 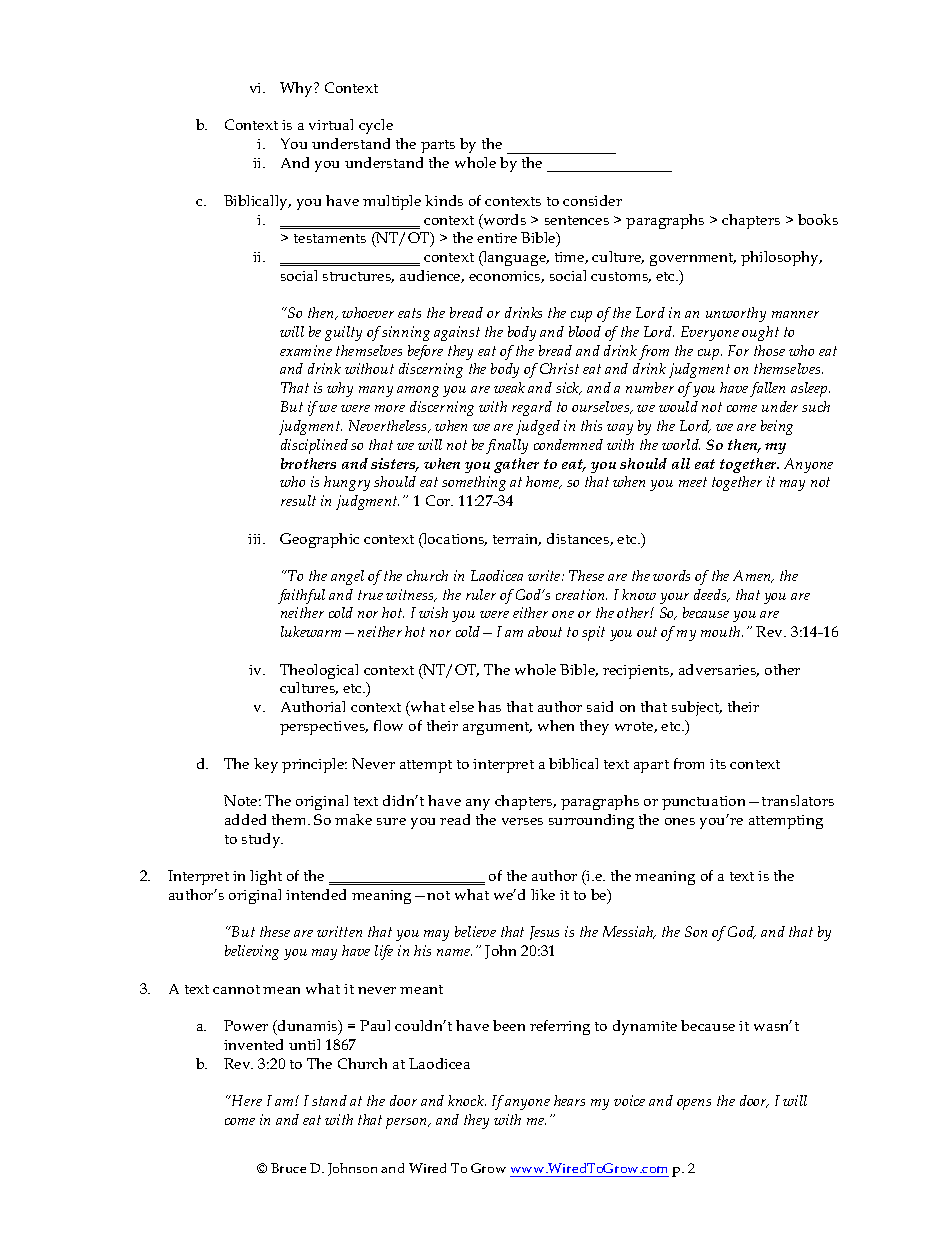 What do you see at coordinates (722, 631) in the page?
I see `mouth` at bounding box center [722, 631].
